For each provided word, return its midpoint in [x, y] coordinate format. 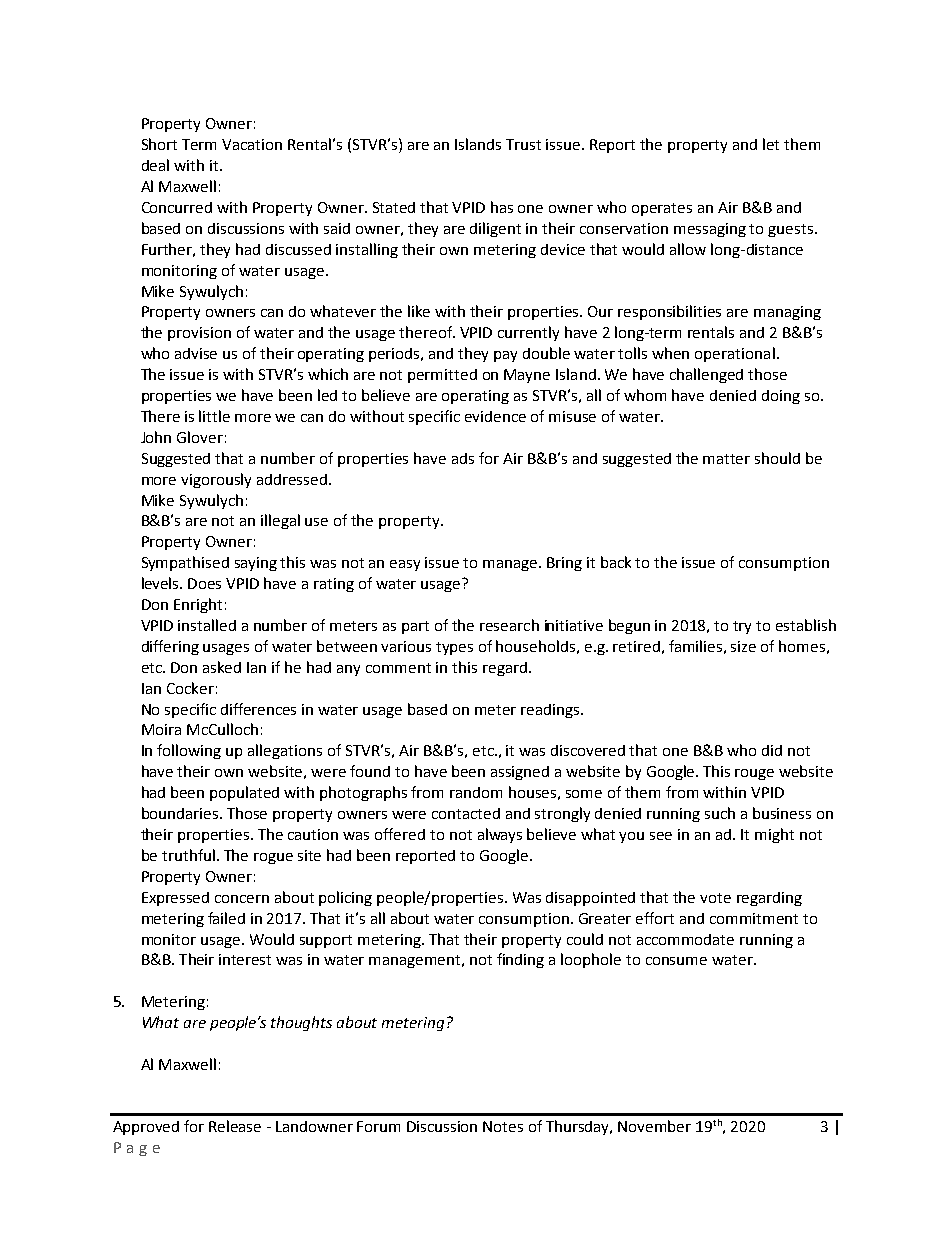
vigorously [216, 480]
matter [726, 459]
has [502, 207]
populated [244, 793]
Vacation [252, 144]
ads [463, 458]
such [720, 813]
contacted [466, 813]
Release [235, 1126]
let [771, 144]
